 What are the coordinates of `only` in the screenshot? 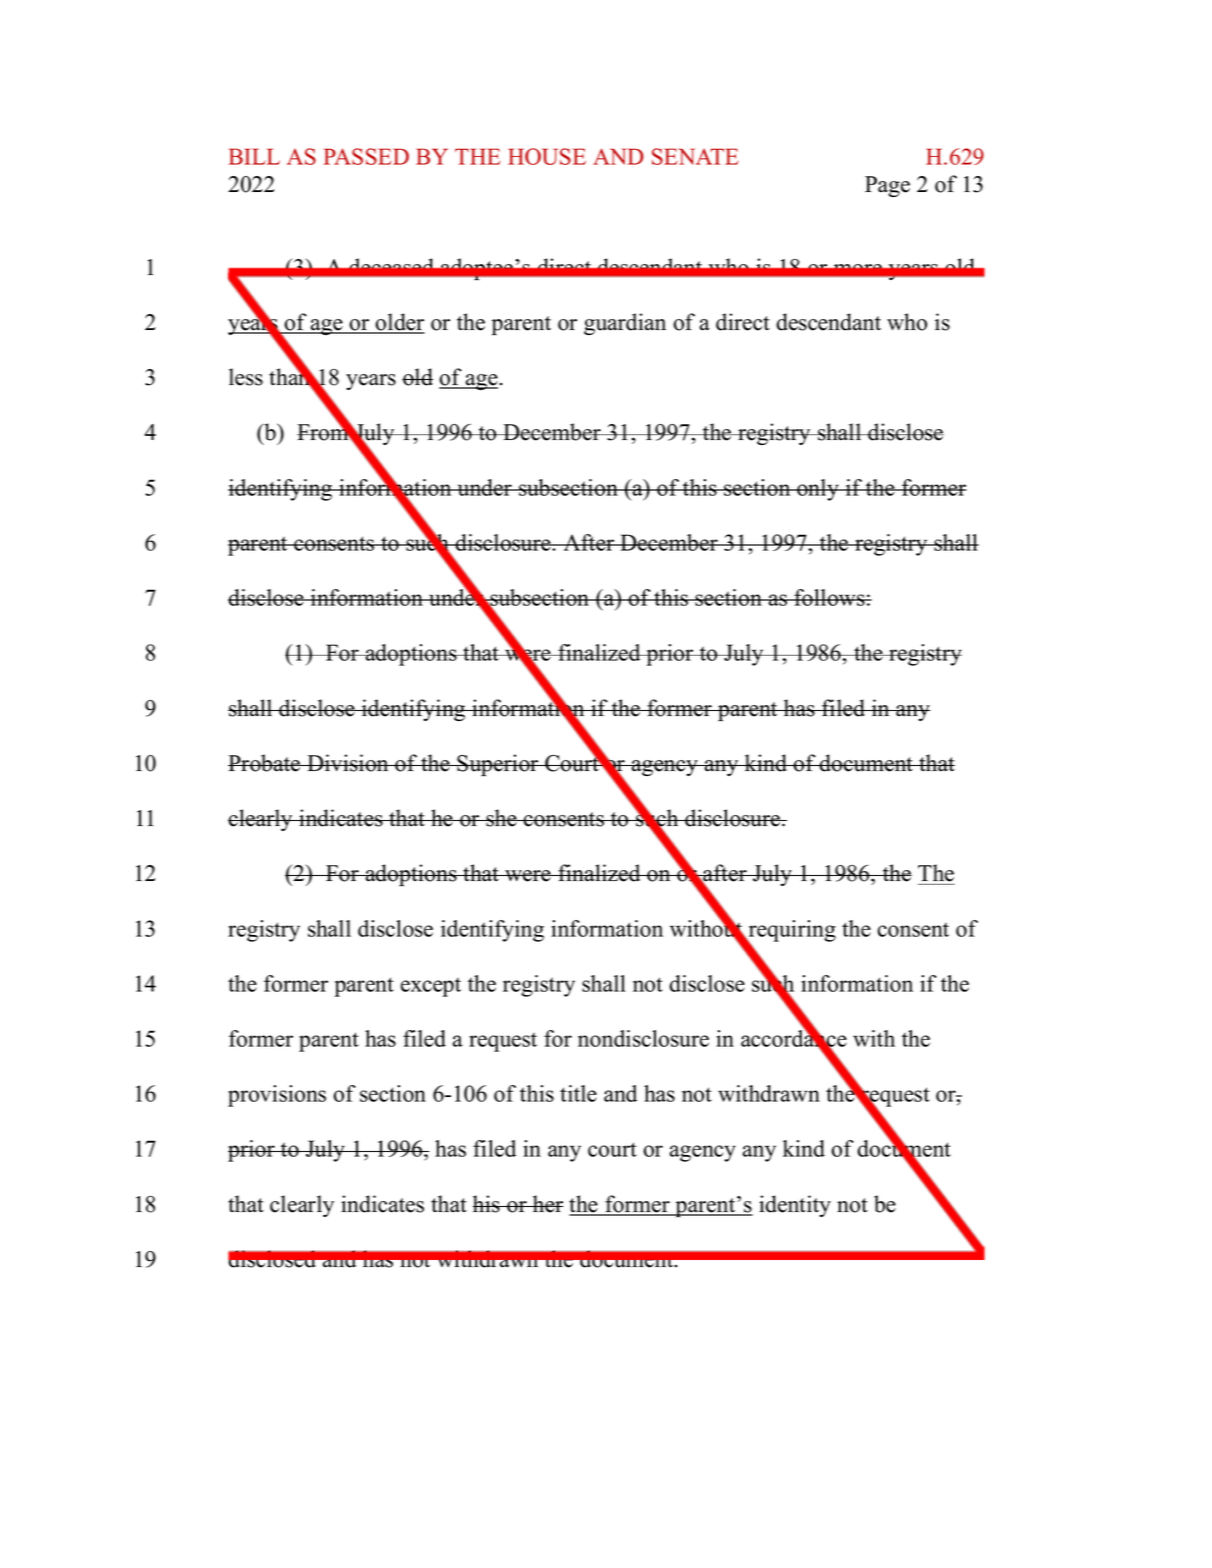 It's located at (818, 490).
